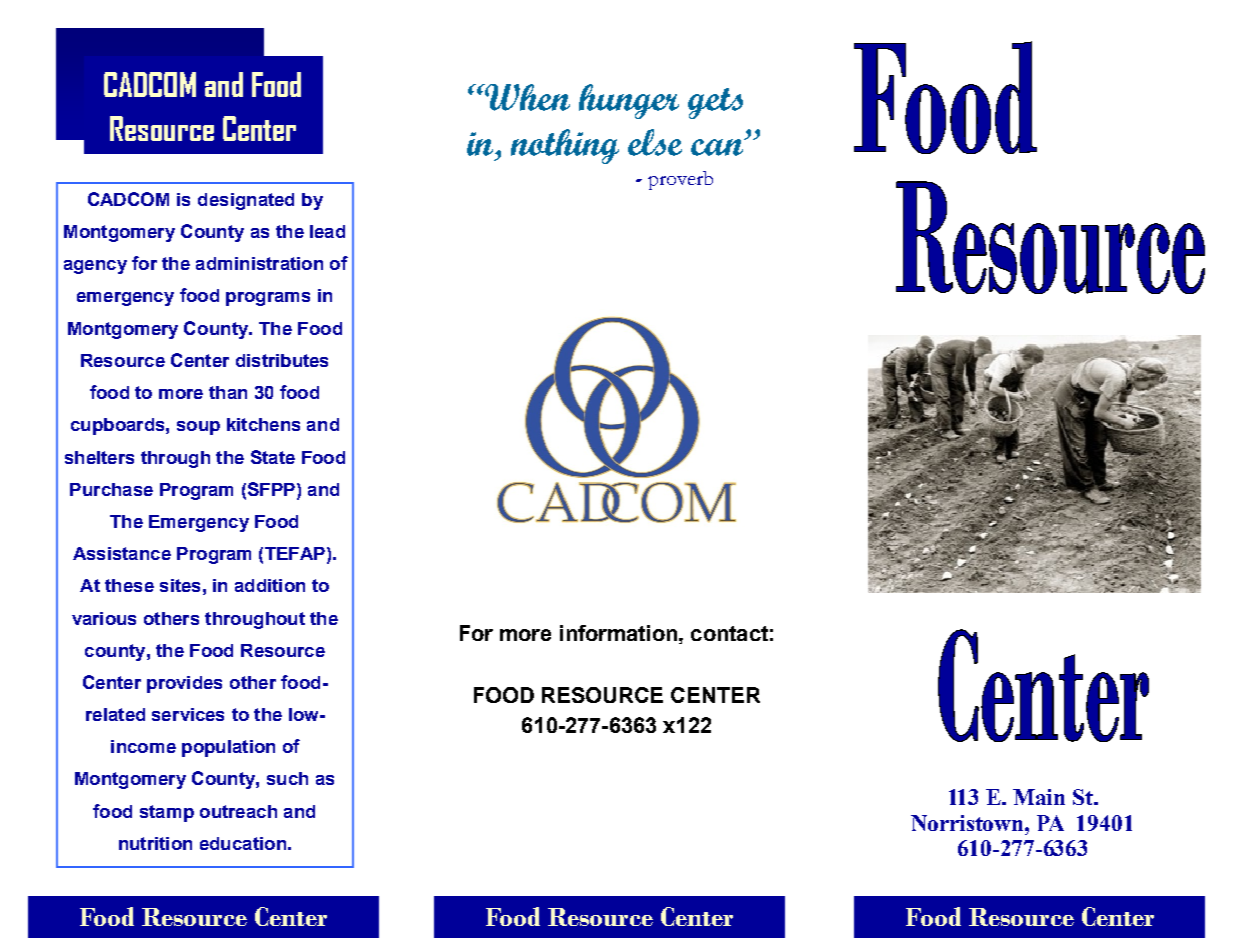  I want to click on designated, so click(246, 201).
